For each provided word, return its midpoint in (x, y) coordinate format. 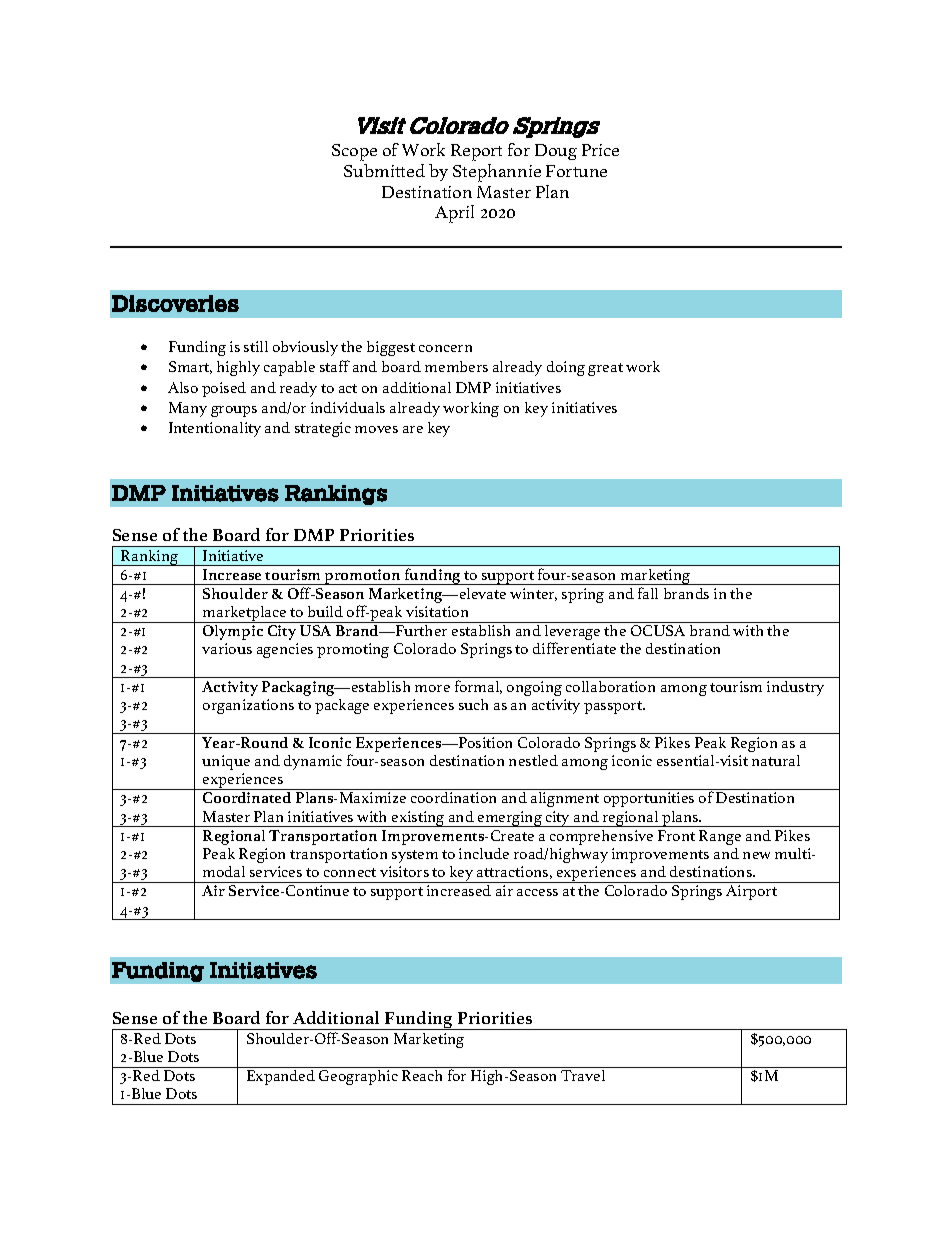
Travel (583, 1075)
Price (600, 150)
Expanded (281, 1077)
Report (476, 152)
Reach (422, 1075)
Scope (354, 152)
